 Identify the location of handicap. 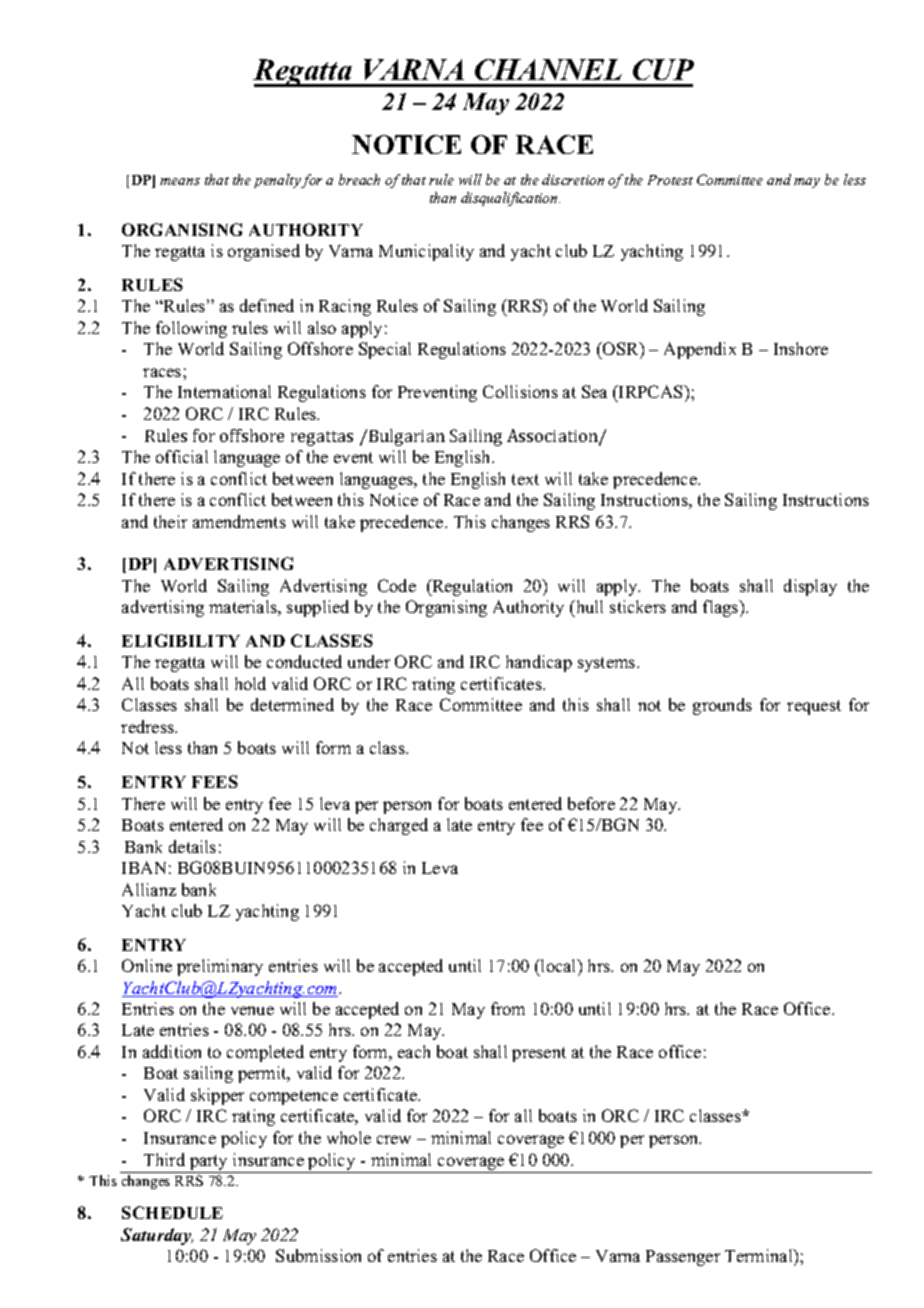
(539, 663).
